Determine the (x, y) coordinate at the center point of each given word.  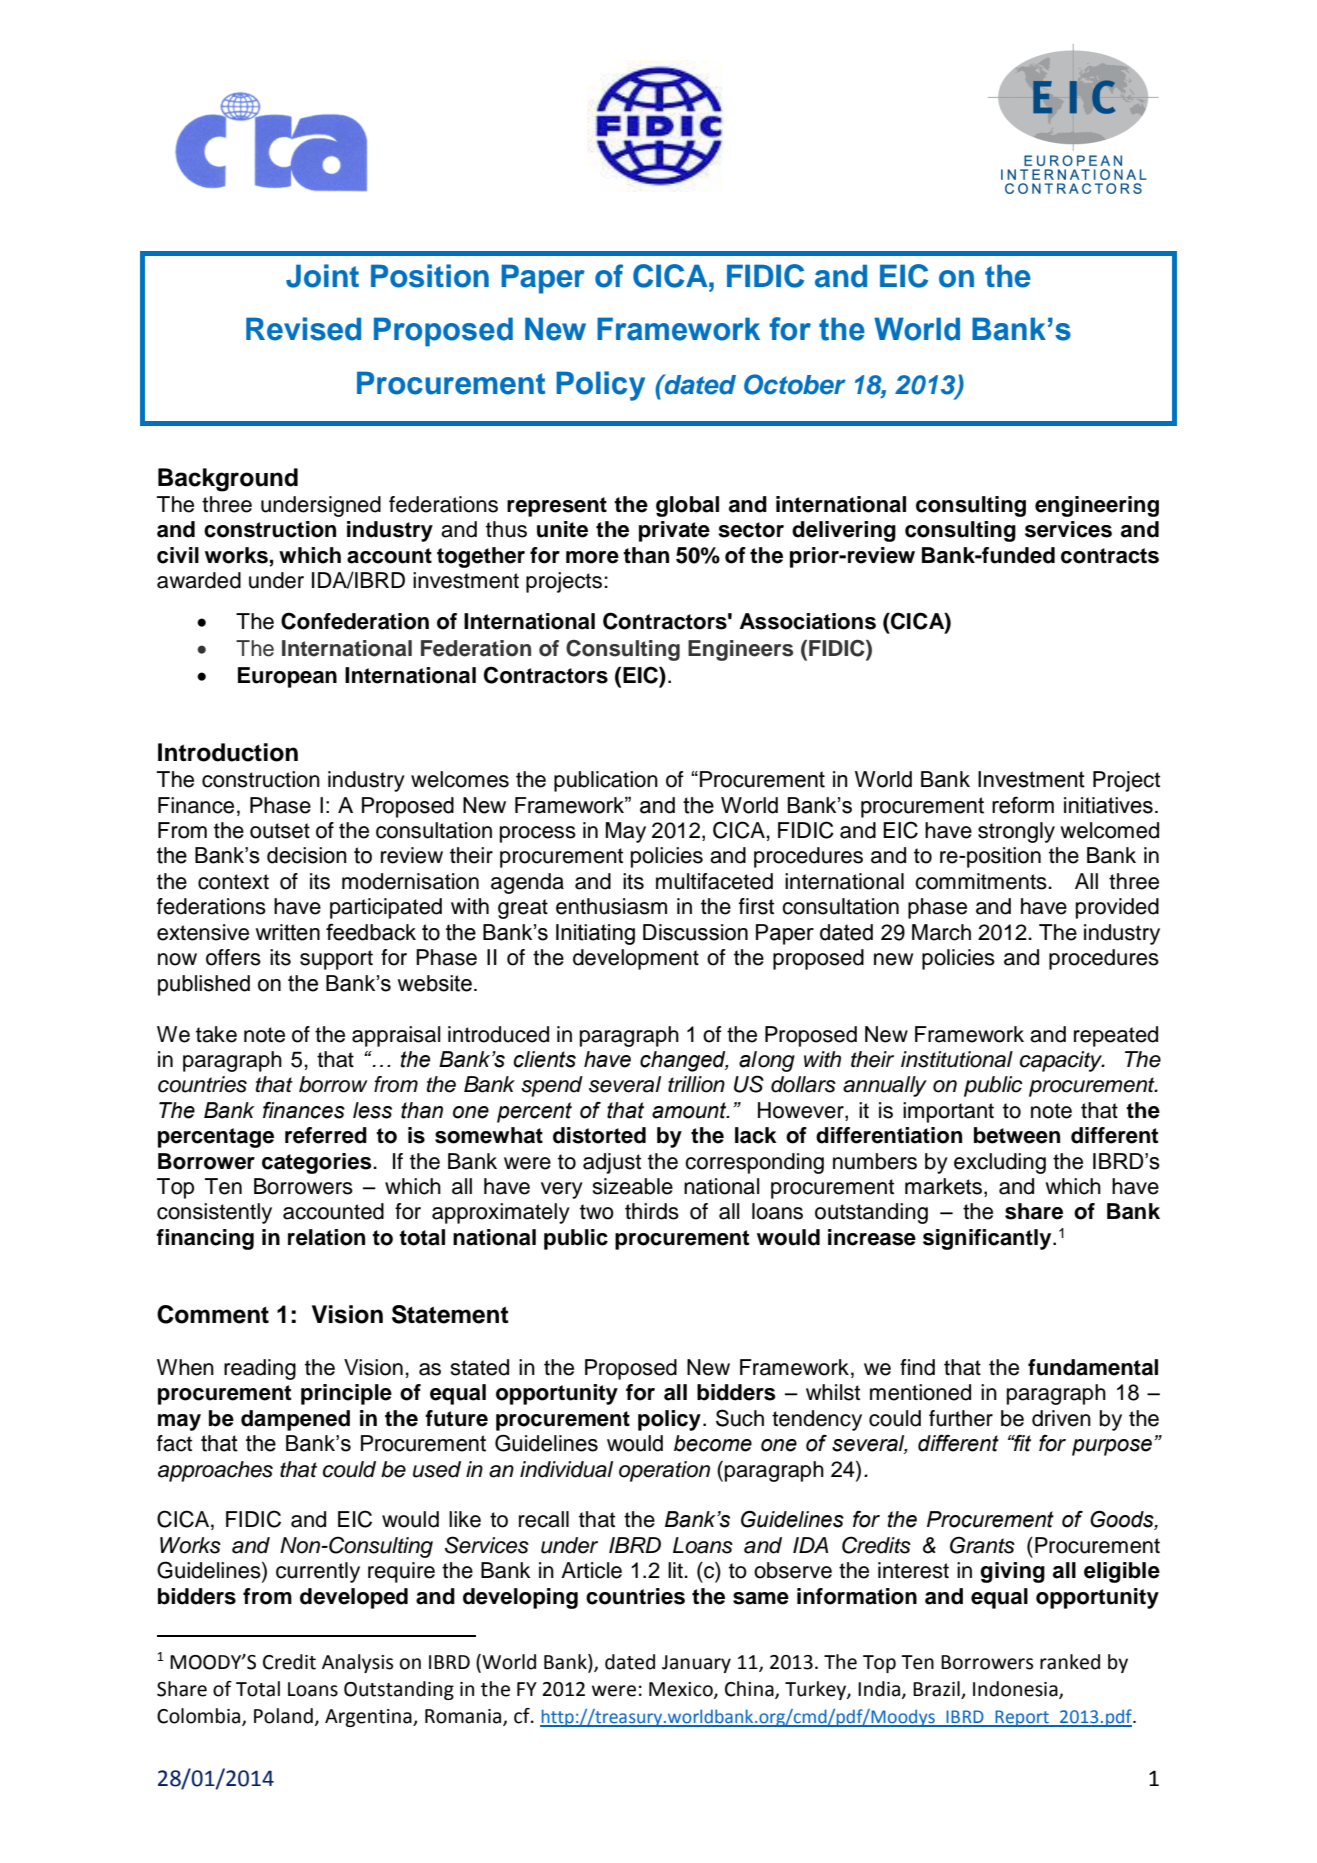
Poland (283, 1716)
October (795, 384)
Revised (303, 329)
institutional (957, 1059)
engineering (1097, 506)
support (336, 960)
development (636, 959)
